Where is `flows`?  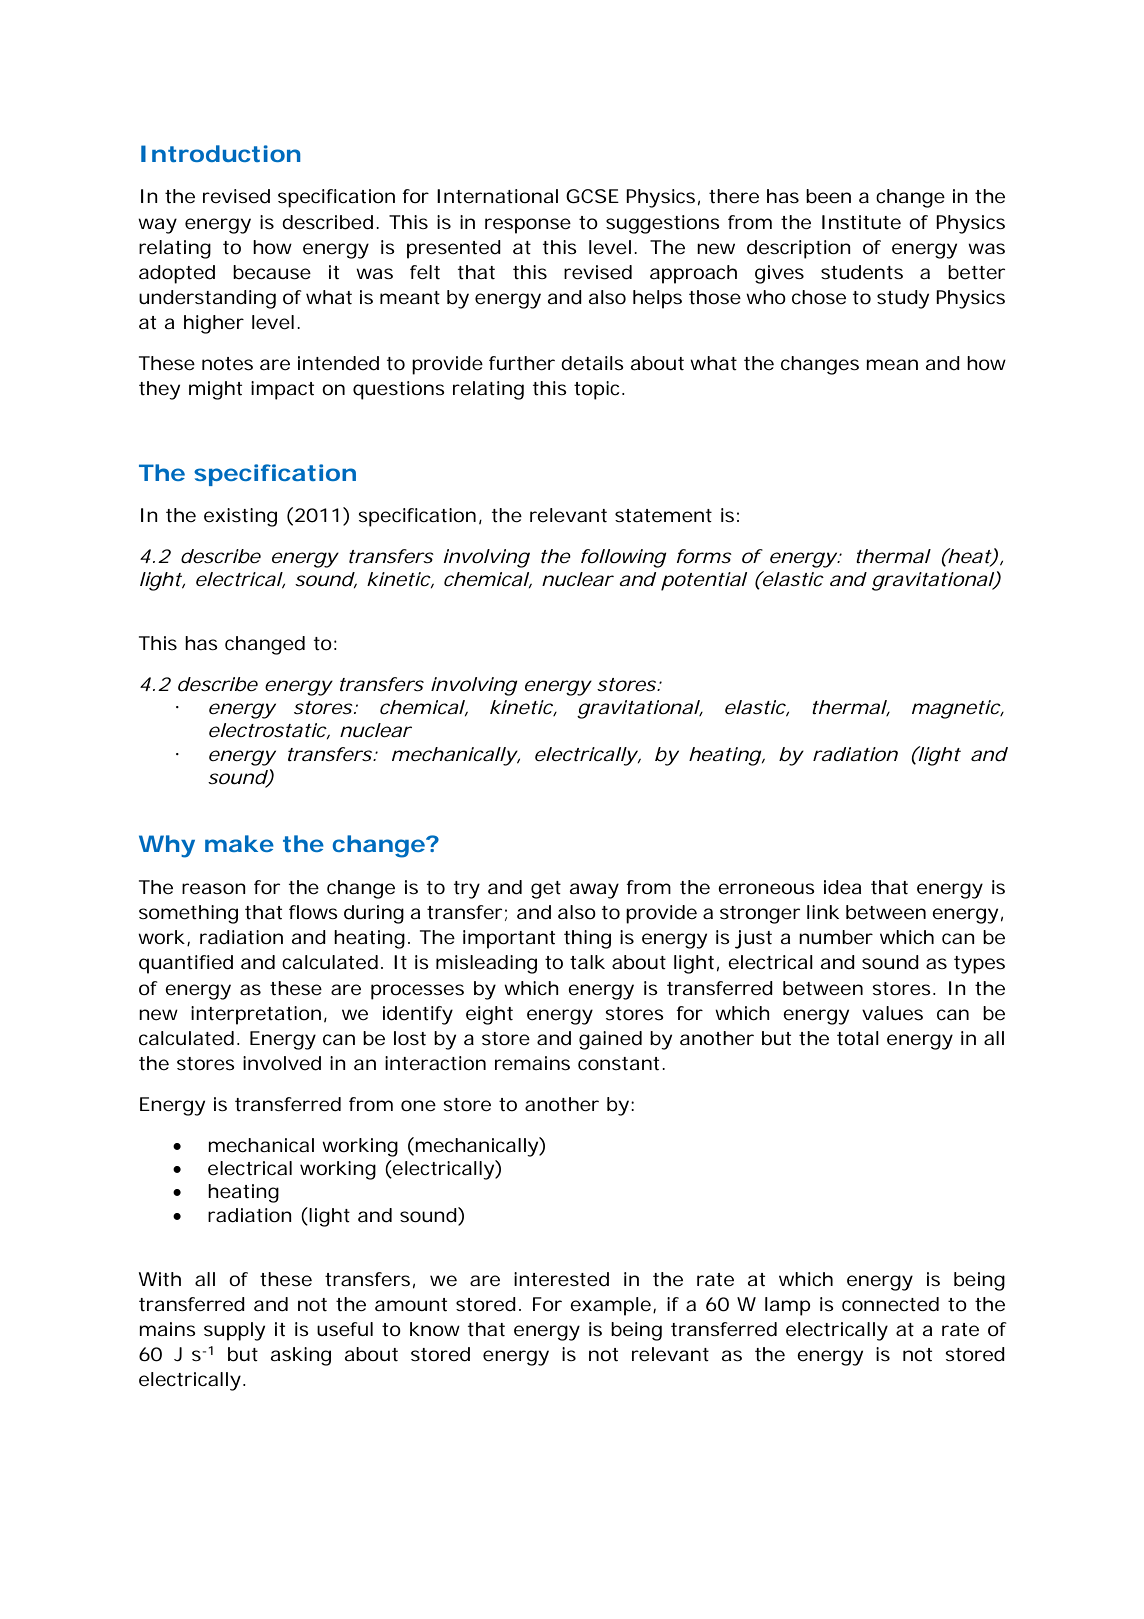 flows is located at coordinates (313, 912).
